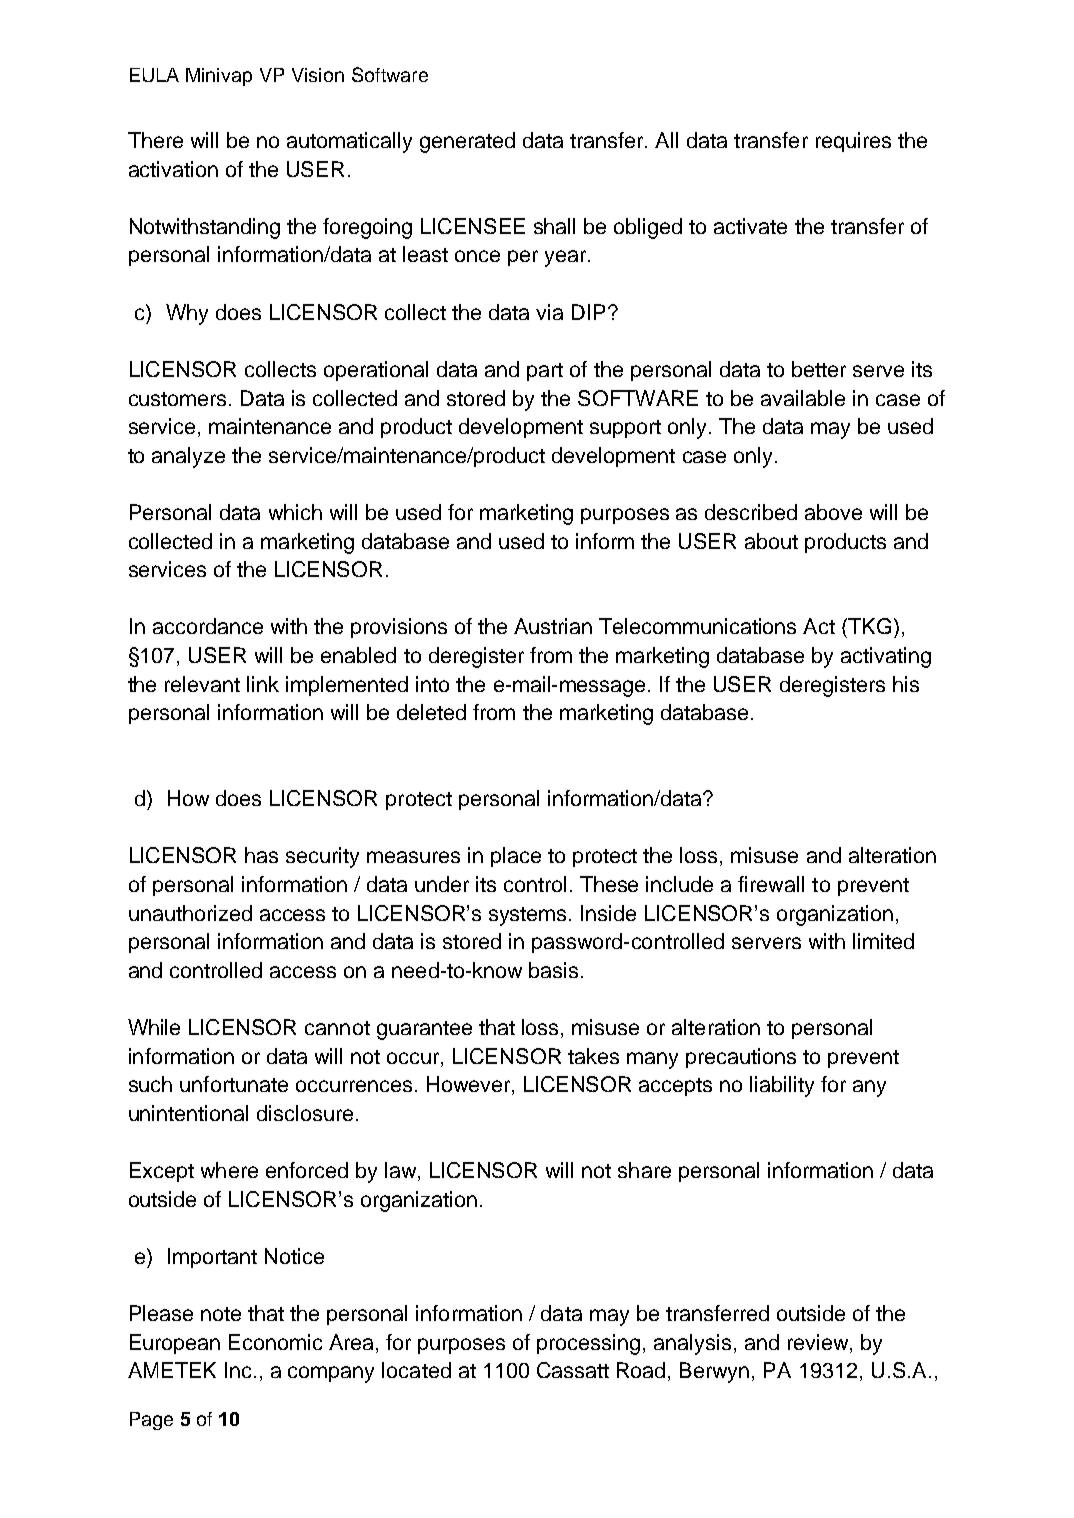 This document has width=1074, height=1518. Describe the element at coordinates (803, 398) in the document. I see `available` at that location.
